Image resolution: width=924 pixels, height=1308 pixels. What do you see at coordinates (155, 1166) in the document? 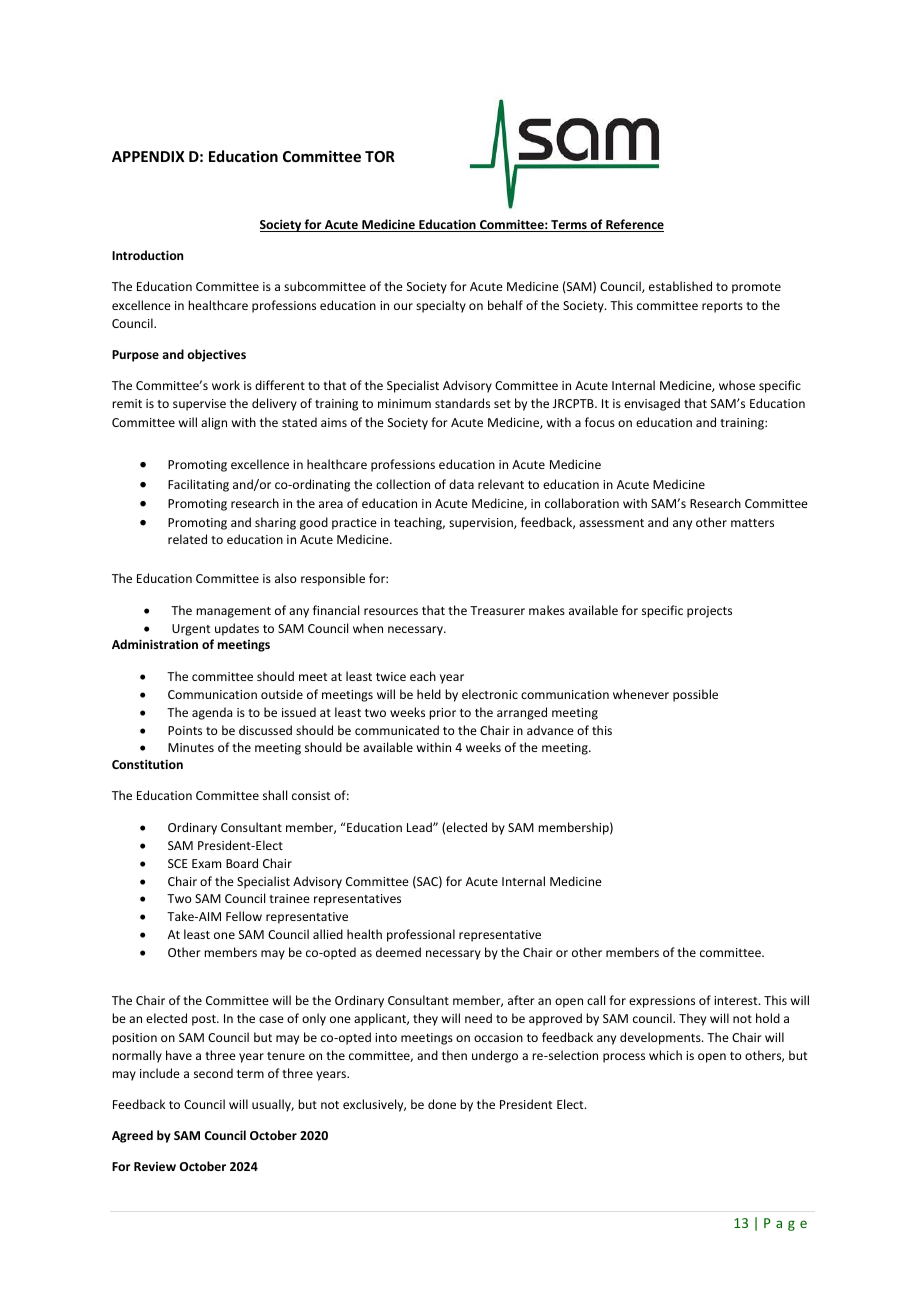
I see `Review` at bounding box center [155, 1166].
